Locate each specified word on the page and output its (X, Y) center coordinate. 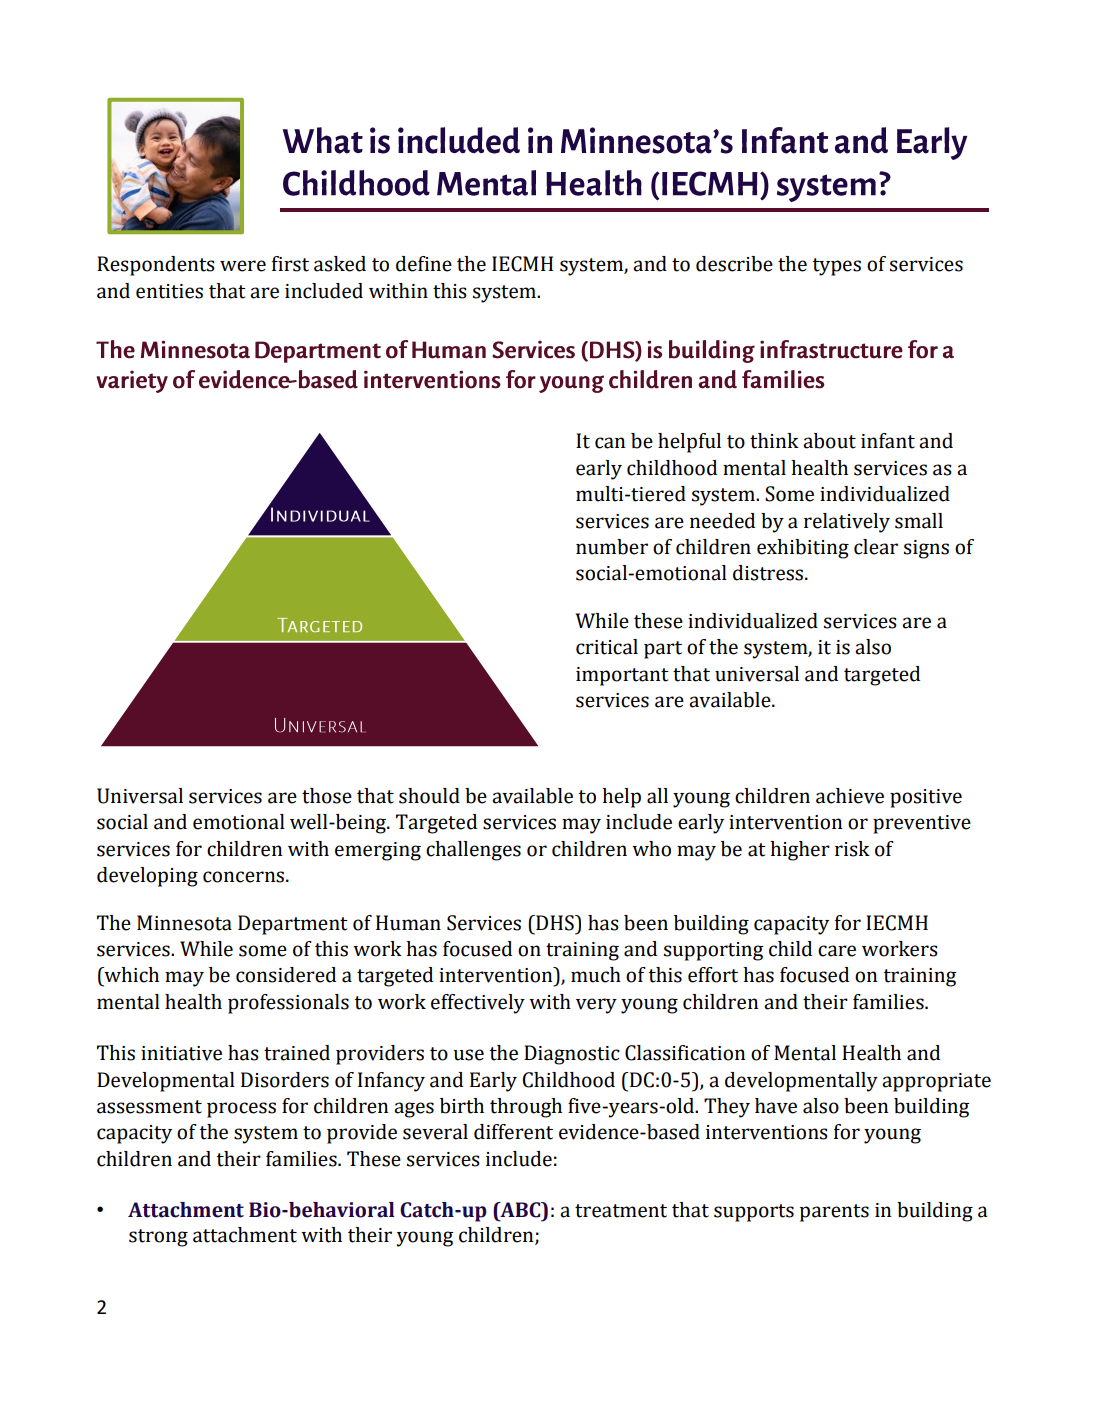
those (327, 796)
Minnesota (184, 923)
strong (158, 1238)
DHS (555, 923)
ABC (520, 1211)
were (243, 266)
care (837, 951)
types (836, 267)
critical (607, 647)
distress (769, 573)
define (424, 264)
